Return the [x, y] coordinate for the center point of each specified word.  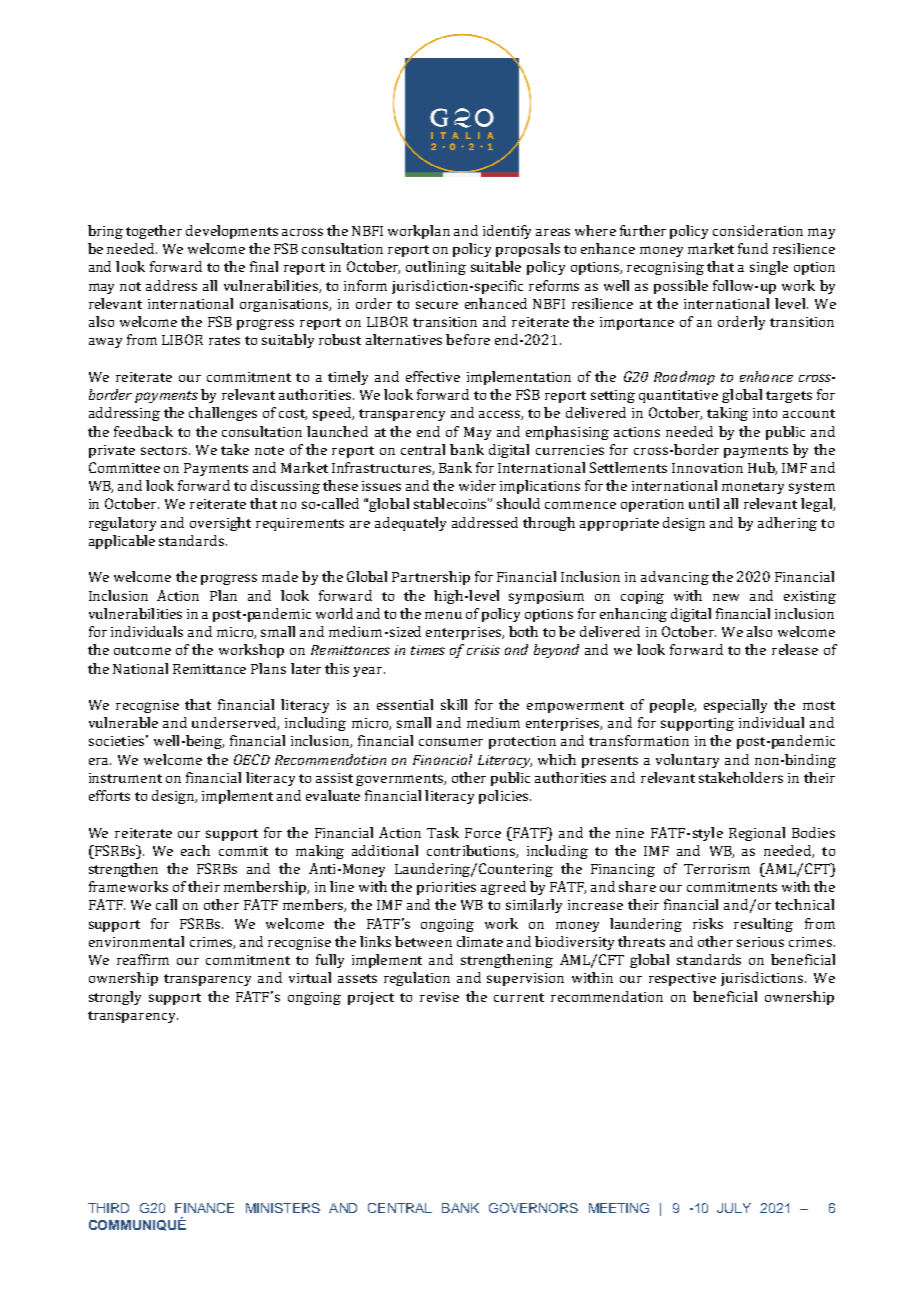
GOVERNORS [533, 1208]
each [195, 850]
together [154, 232]
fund [753, 248]
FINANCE [204, 1208]
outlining [436, 268]
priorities [446, 888]
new [726, 597]
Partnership [431, 578]
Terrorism [717, 869]
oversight [220, 524]
